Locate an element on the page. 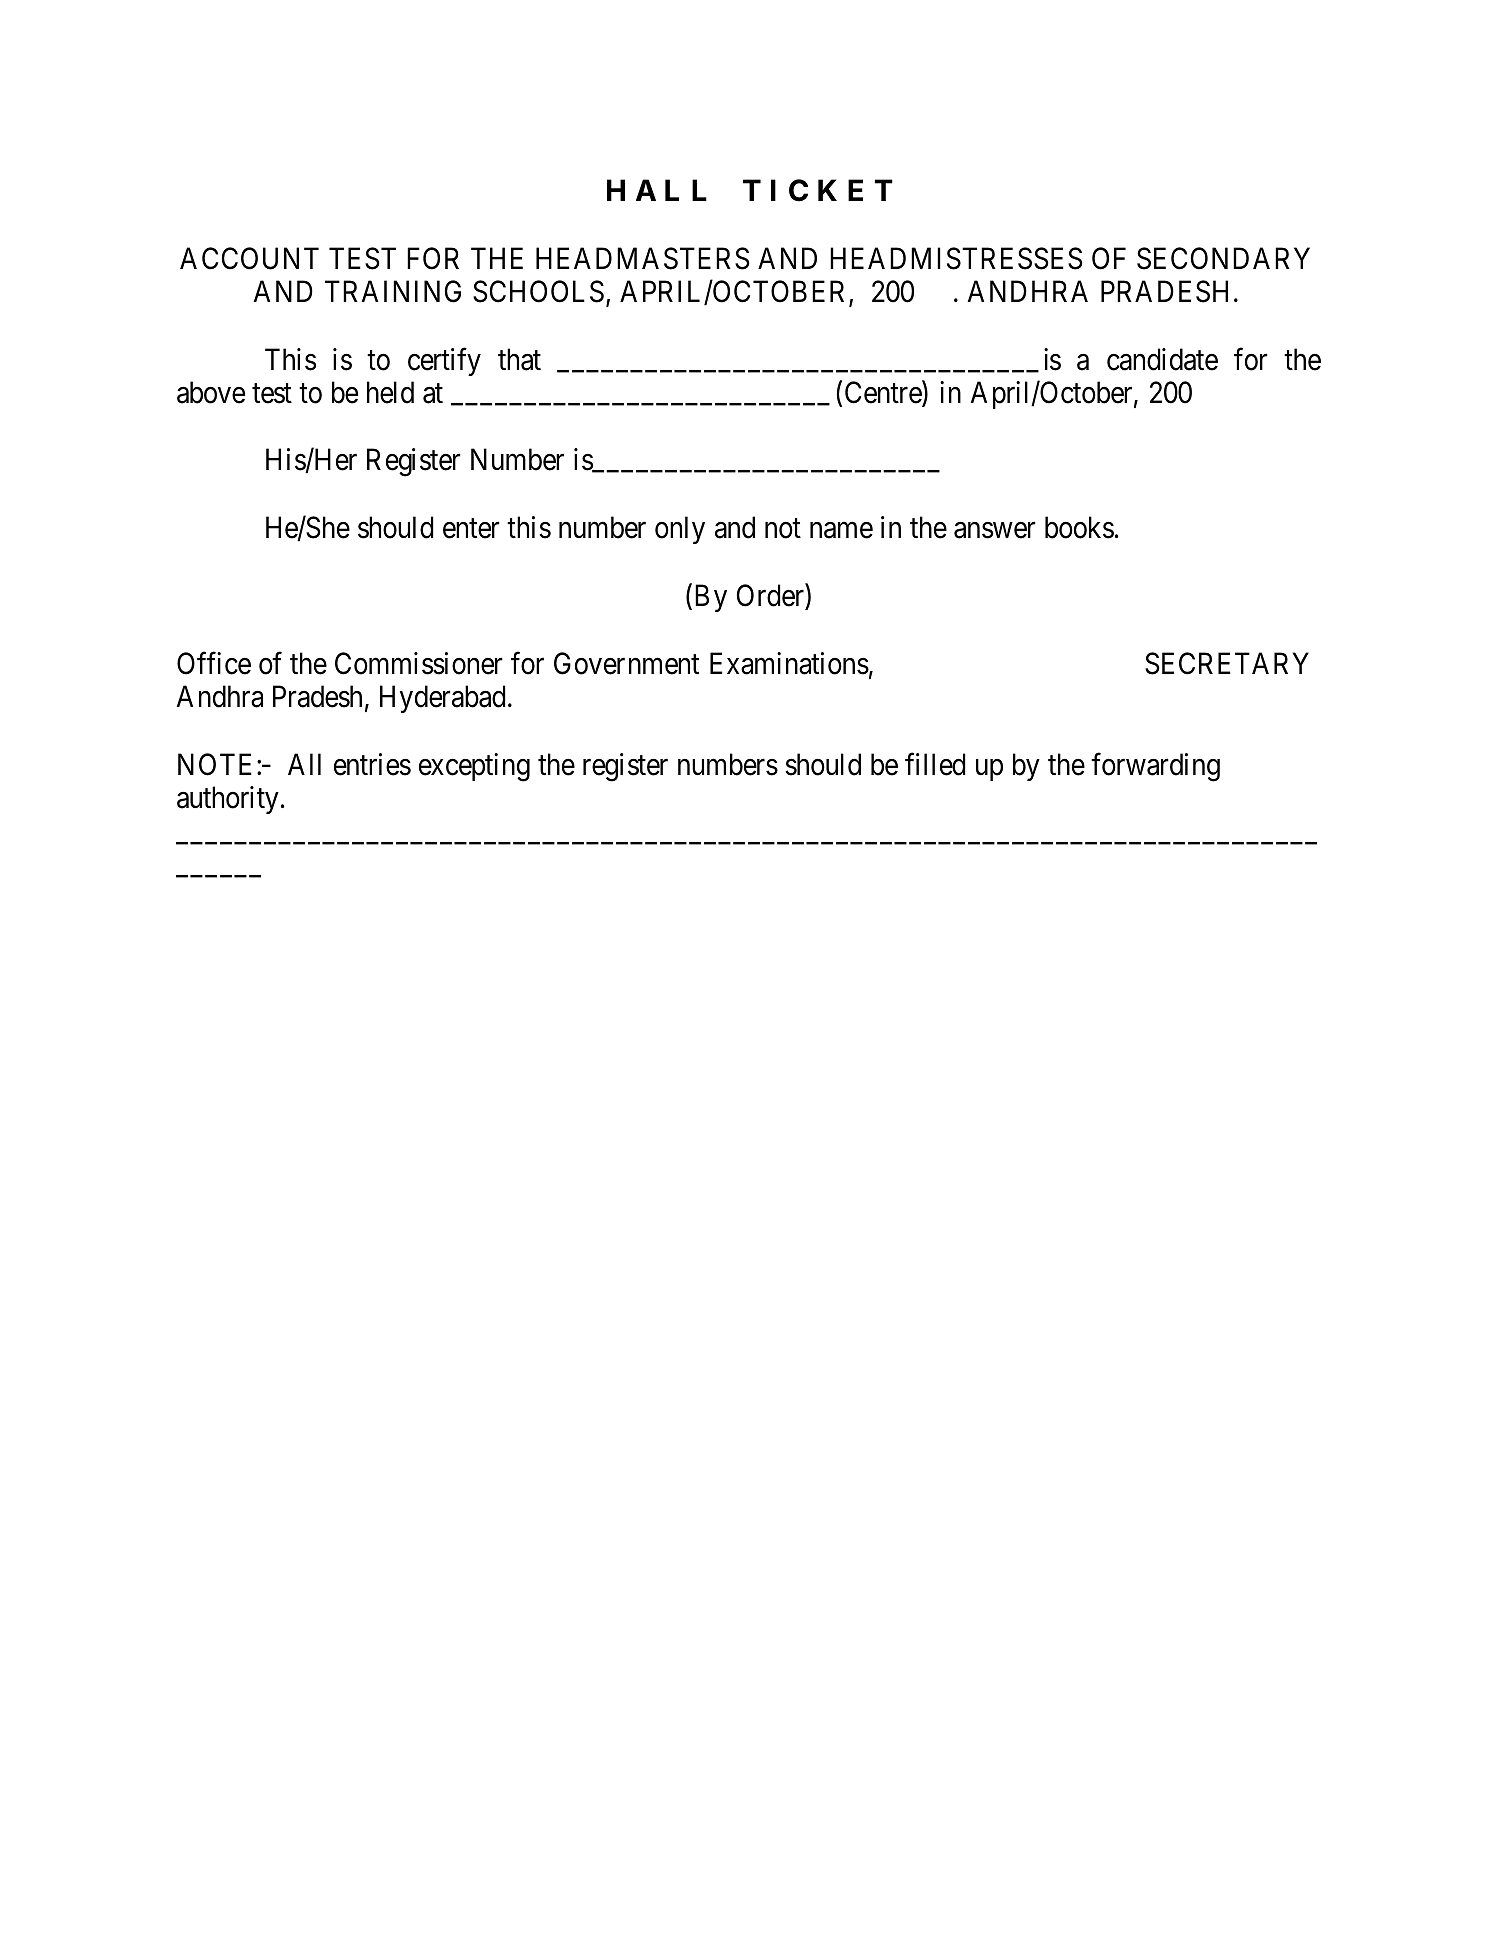  authority is located at coordinates (228, 800).
